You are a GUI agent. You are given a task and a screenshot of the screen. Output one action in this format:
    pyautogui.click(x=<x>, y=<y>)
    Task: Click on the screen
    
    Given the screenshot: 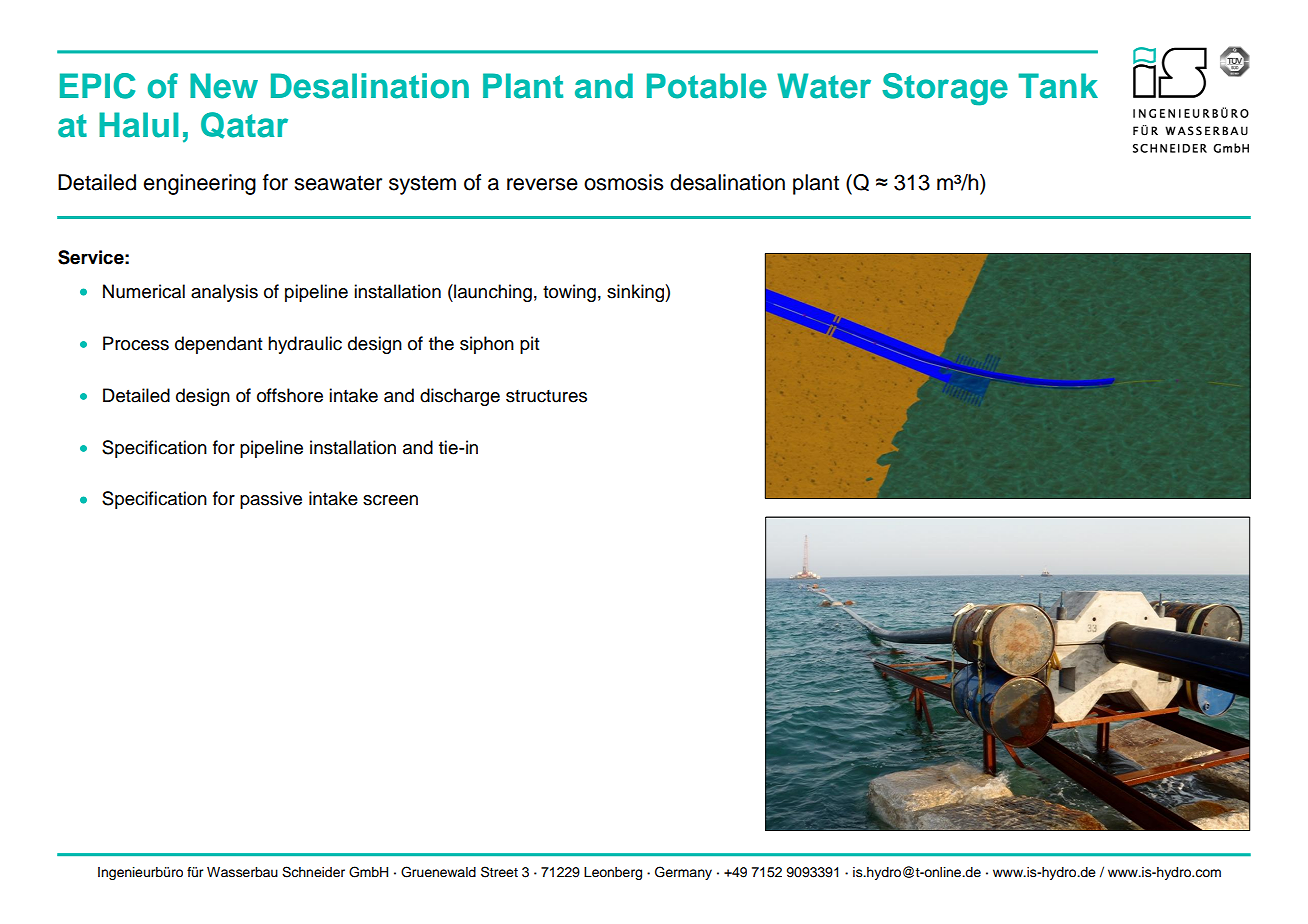 What is the action you would take?
    pyautogui.click(x=390, y=500)
